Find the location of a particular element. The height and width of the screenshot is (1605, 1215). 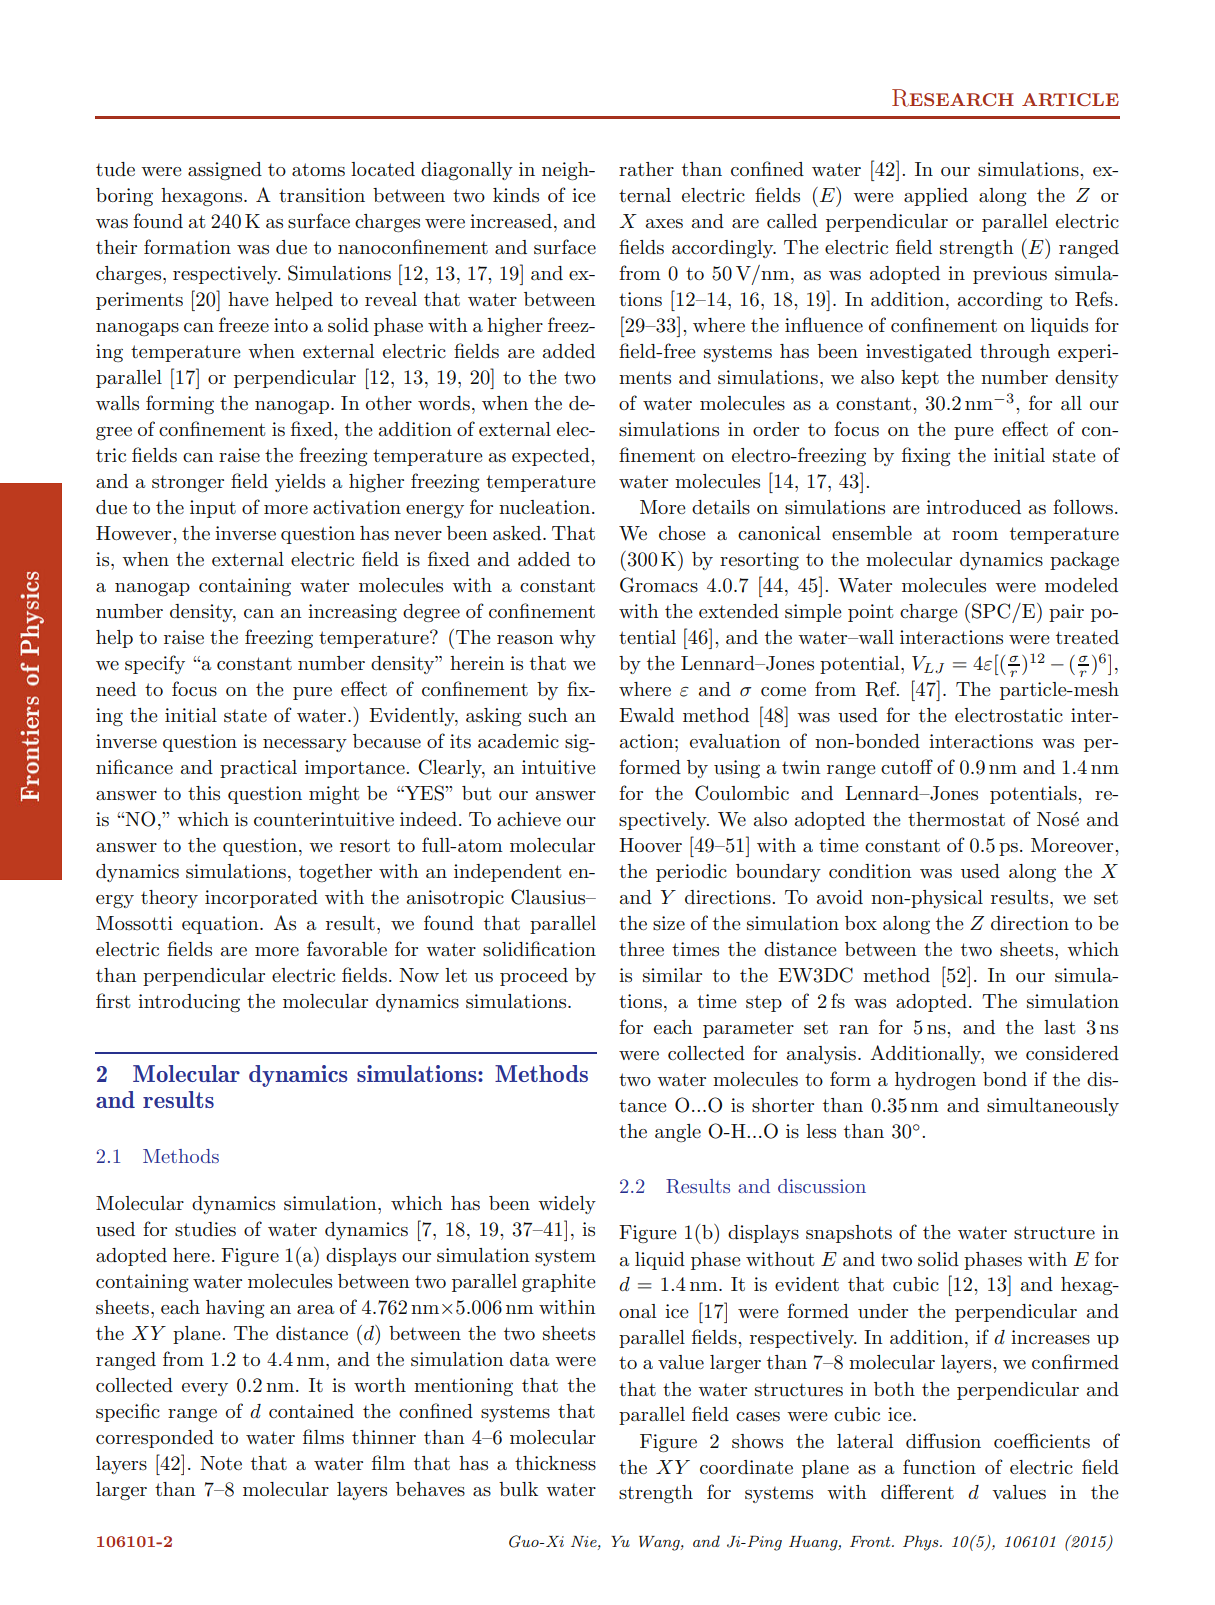

such is located at coordinates (548, 715).
